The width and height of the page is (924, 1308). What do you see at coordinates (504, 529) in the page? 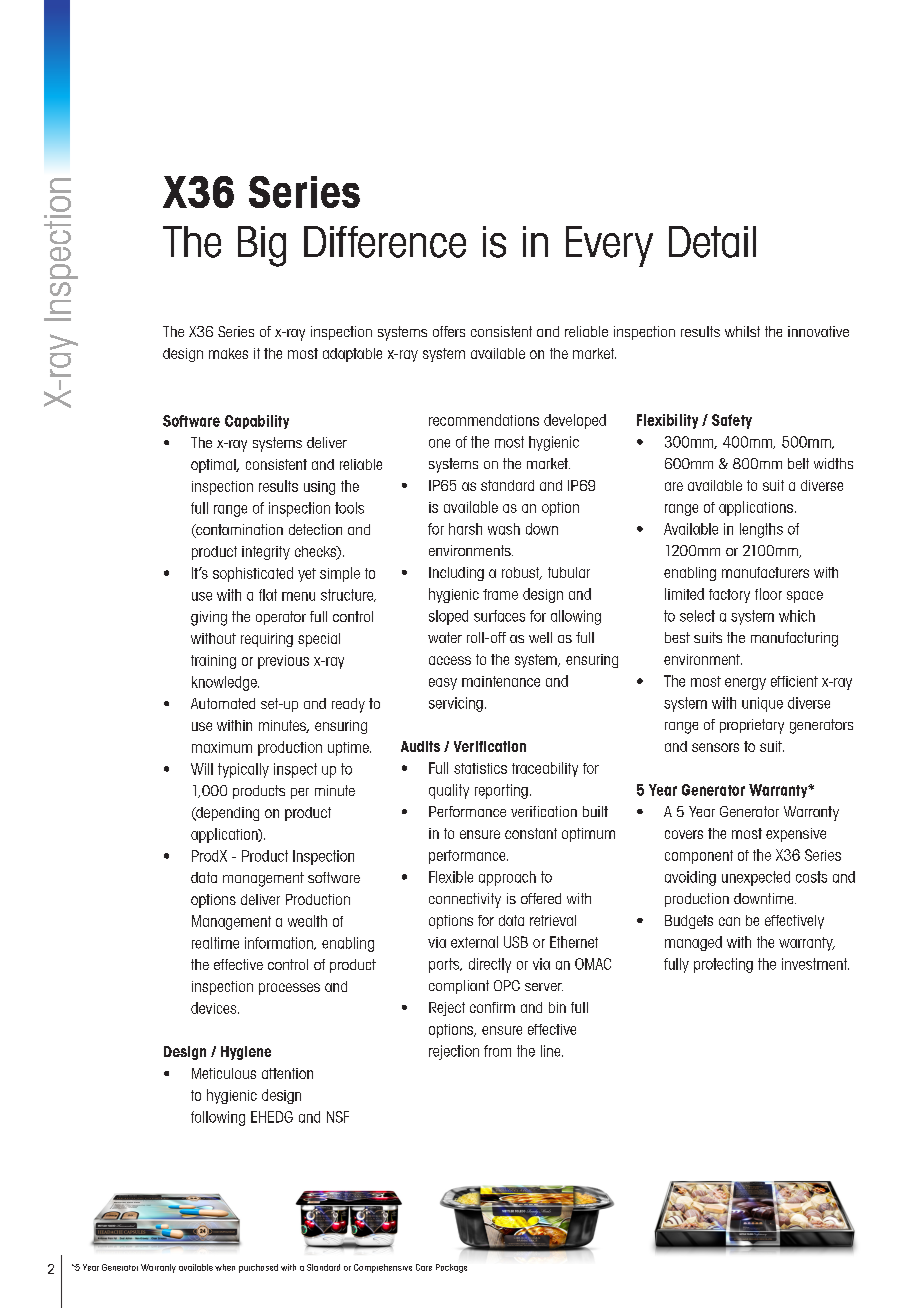
I see `wash` at bounding box center [504, 529].
